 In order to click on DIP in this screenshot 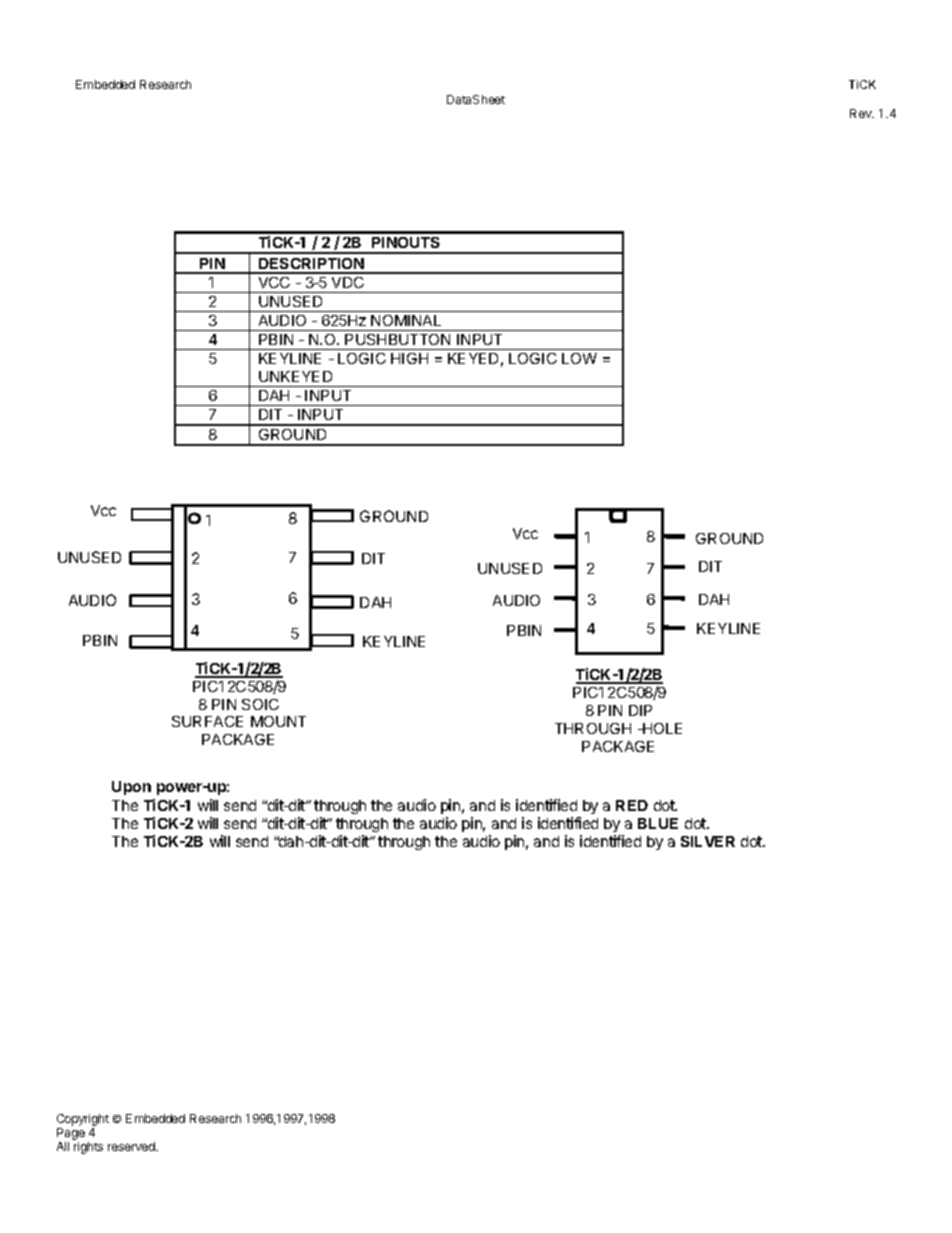, I will do `click(640, 710)`.
